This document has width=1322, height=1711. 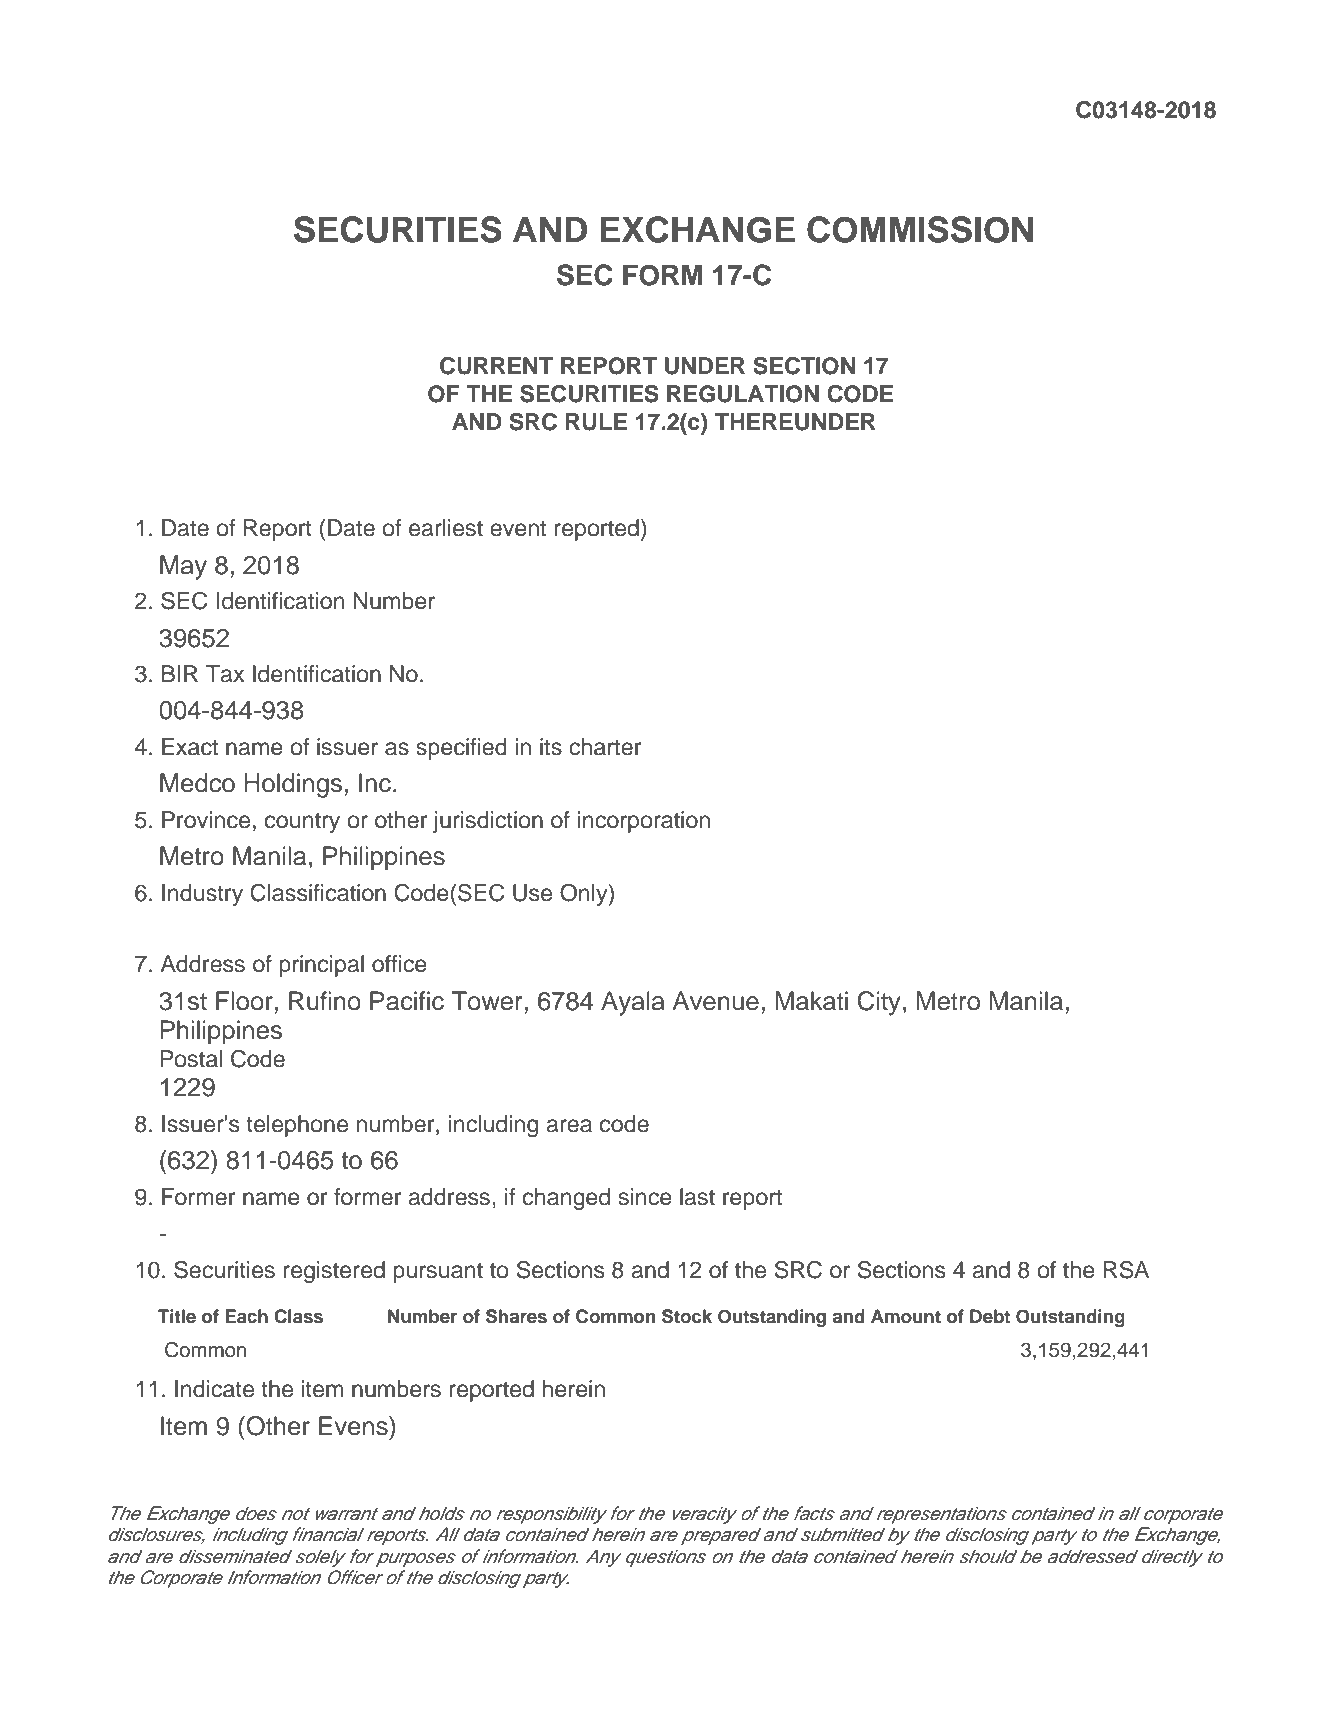 I want to click on area, so click(x=569, y=1126).
